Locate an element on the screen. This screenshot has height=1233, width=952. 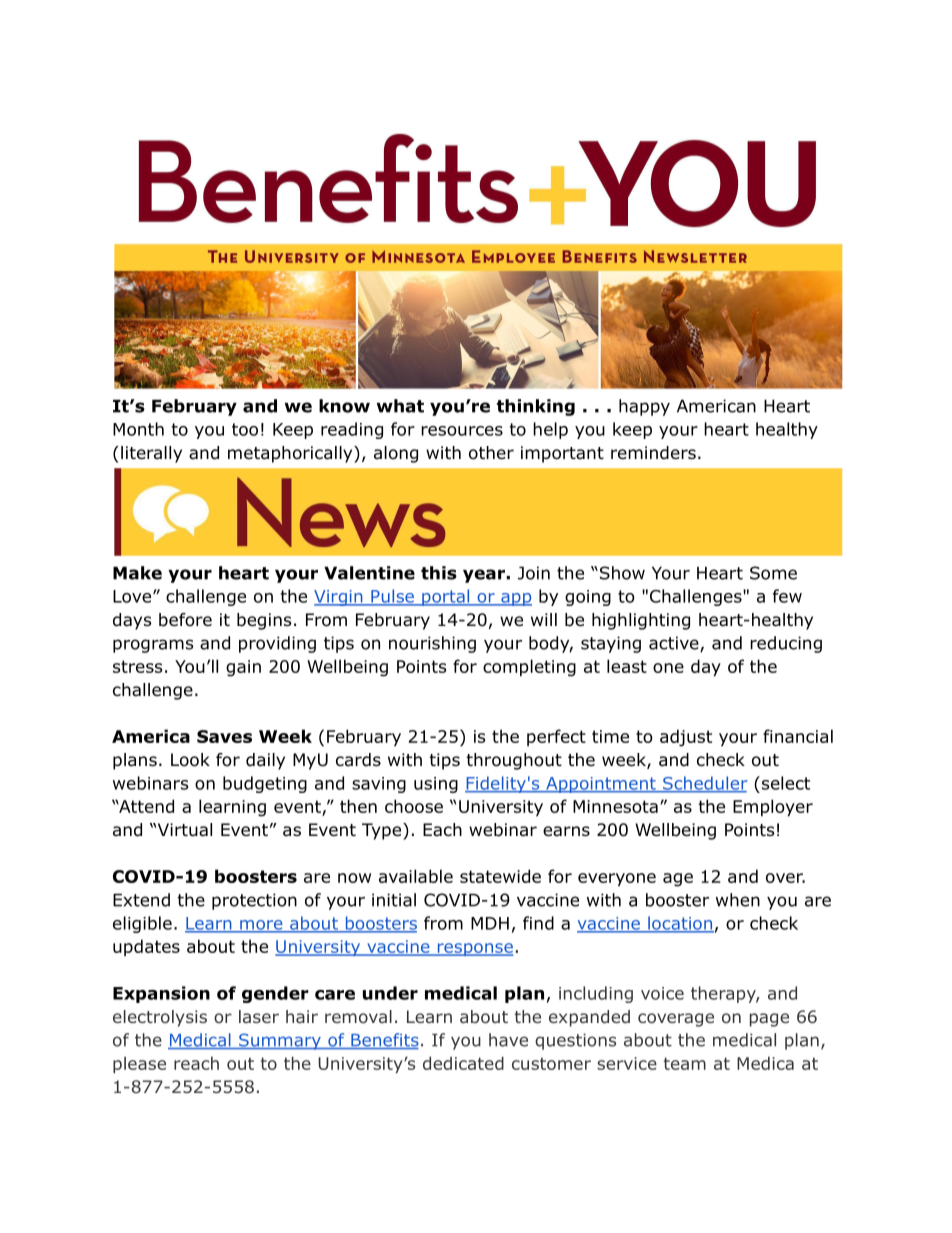
Summary is located at coordinates (280, 1041).
